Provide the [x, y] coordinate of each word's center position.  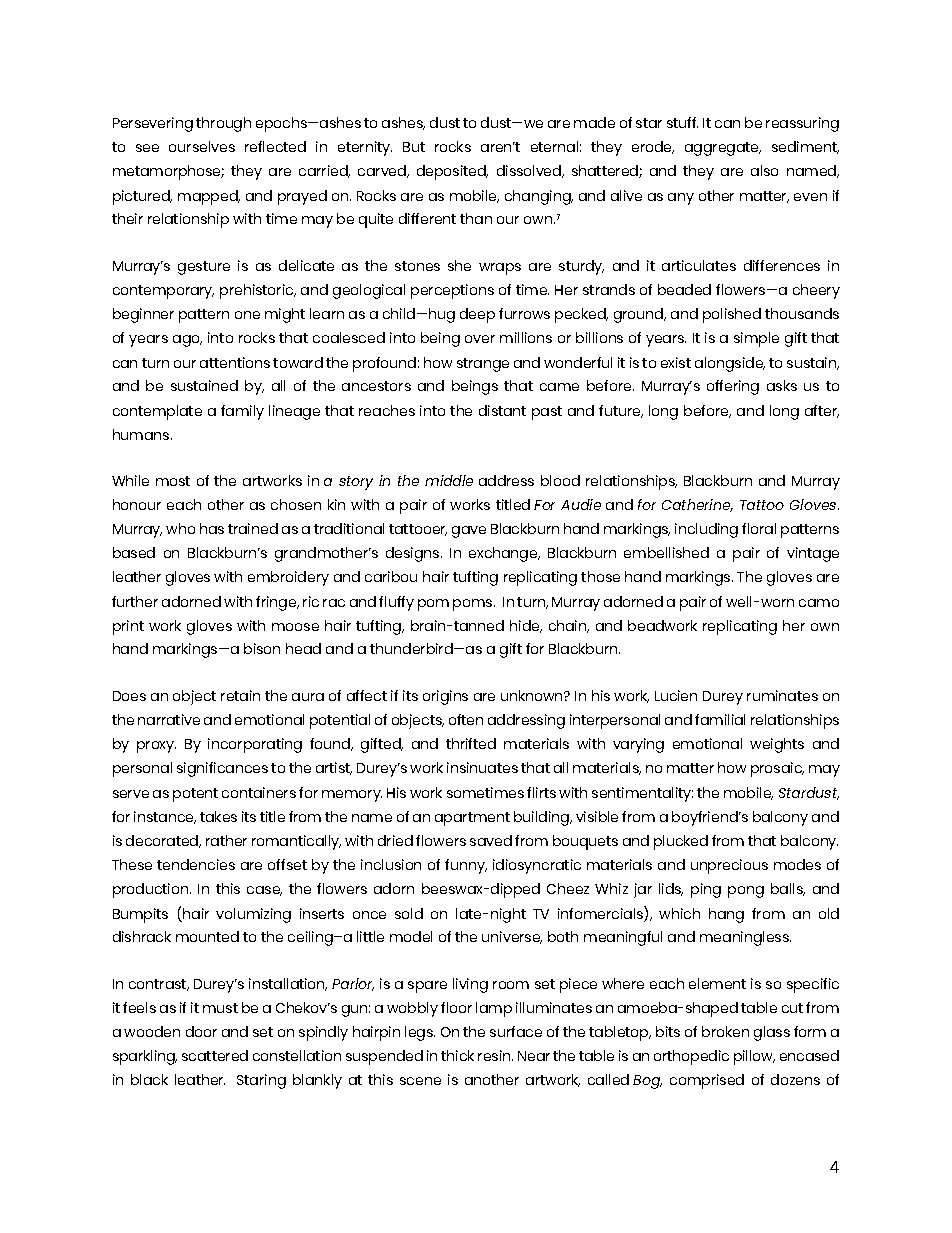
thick [457, 1055]
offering [733, 387]
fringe [277, 603]
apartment [472, 819]
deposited [452, 172]
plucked [681, 842]
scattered [215, 1055]
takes [218, 816]
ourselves [202, 146]
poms [474, 605]
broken [725, 1031]
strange [483, 365]
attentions [235, 362]
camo [819, 603]
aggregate [723, 149]
